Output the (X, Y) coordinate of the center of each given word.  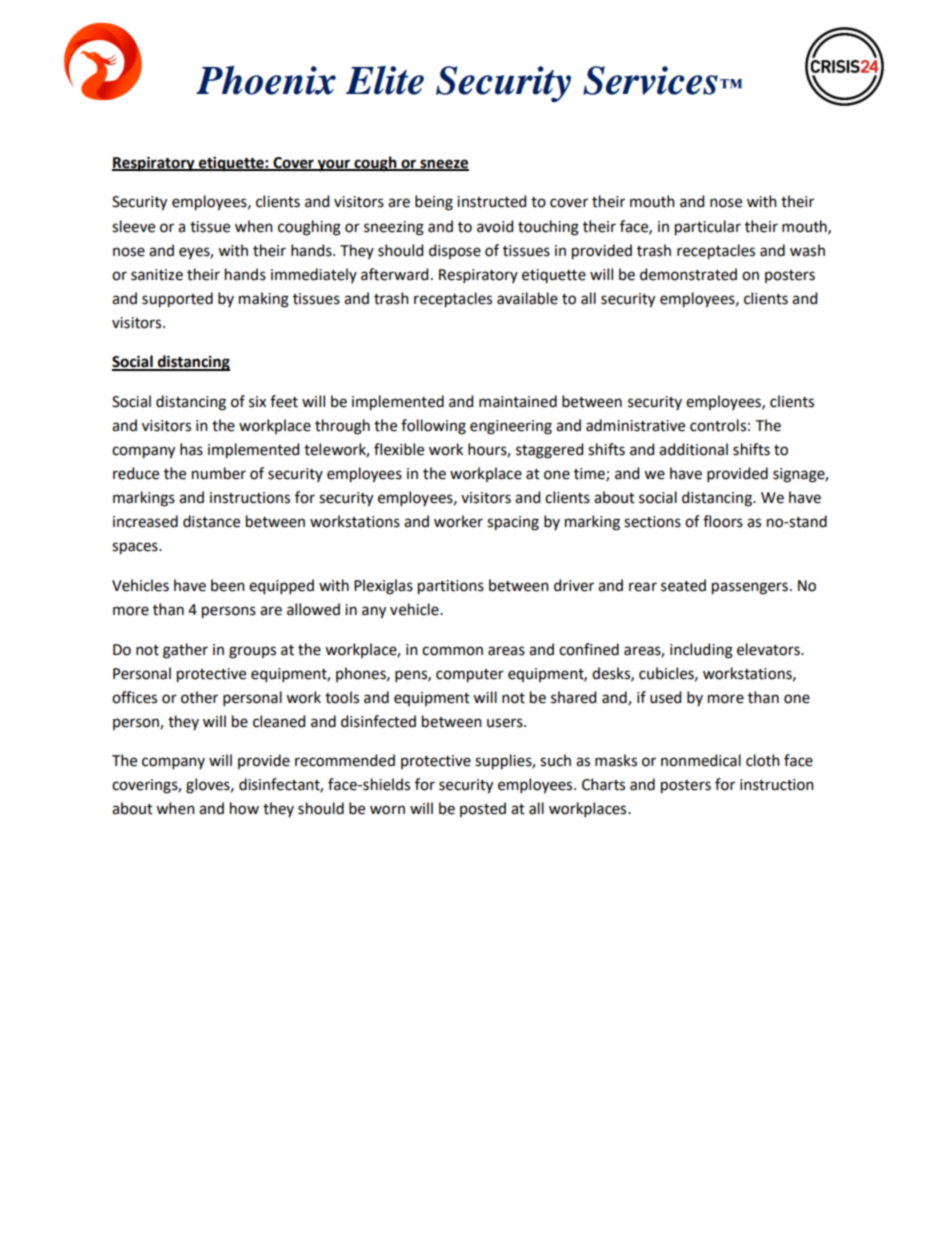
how (244, 808)
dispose (455, 251)
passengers (750, 588)
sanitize (157, 275)
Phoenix (266, 80)
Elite (385, 80)
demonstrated (688, 274)
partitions (451, 587)
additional (693, 449)
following (433, 427)
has (191, 449)
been (228, 585)
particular (708, 228)
